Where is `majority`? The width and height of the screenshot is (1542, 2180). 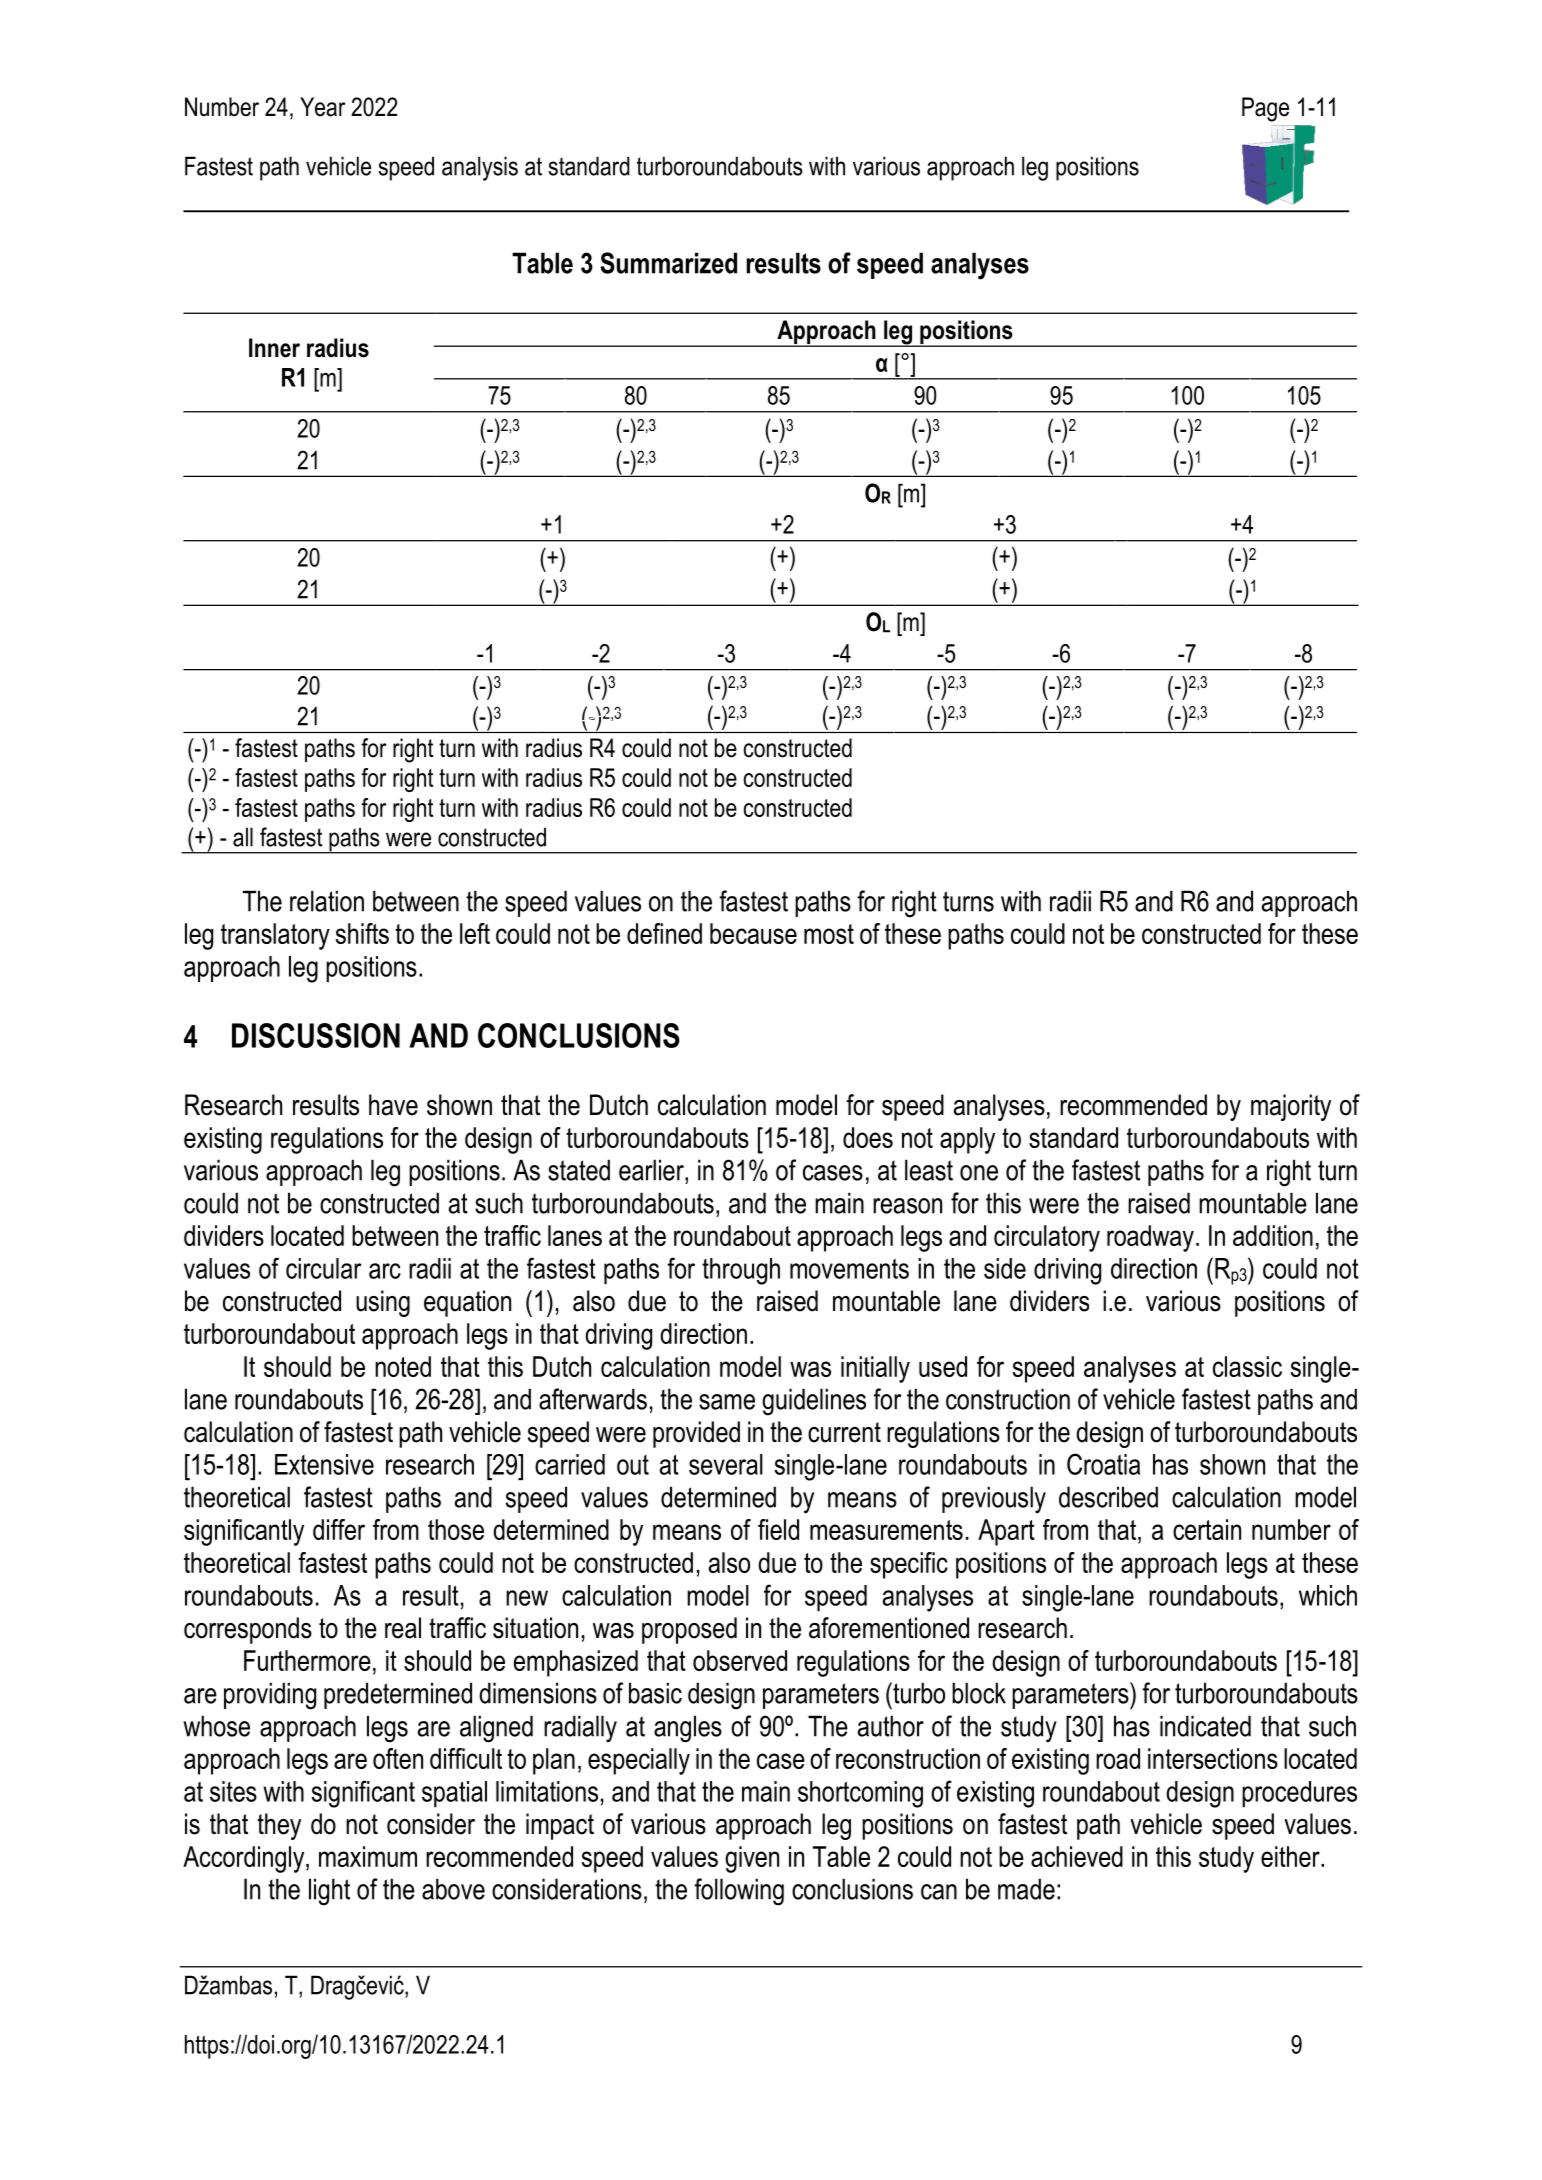 majority is located at coordinates (1291, 1107).
